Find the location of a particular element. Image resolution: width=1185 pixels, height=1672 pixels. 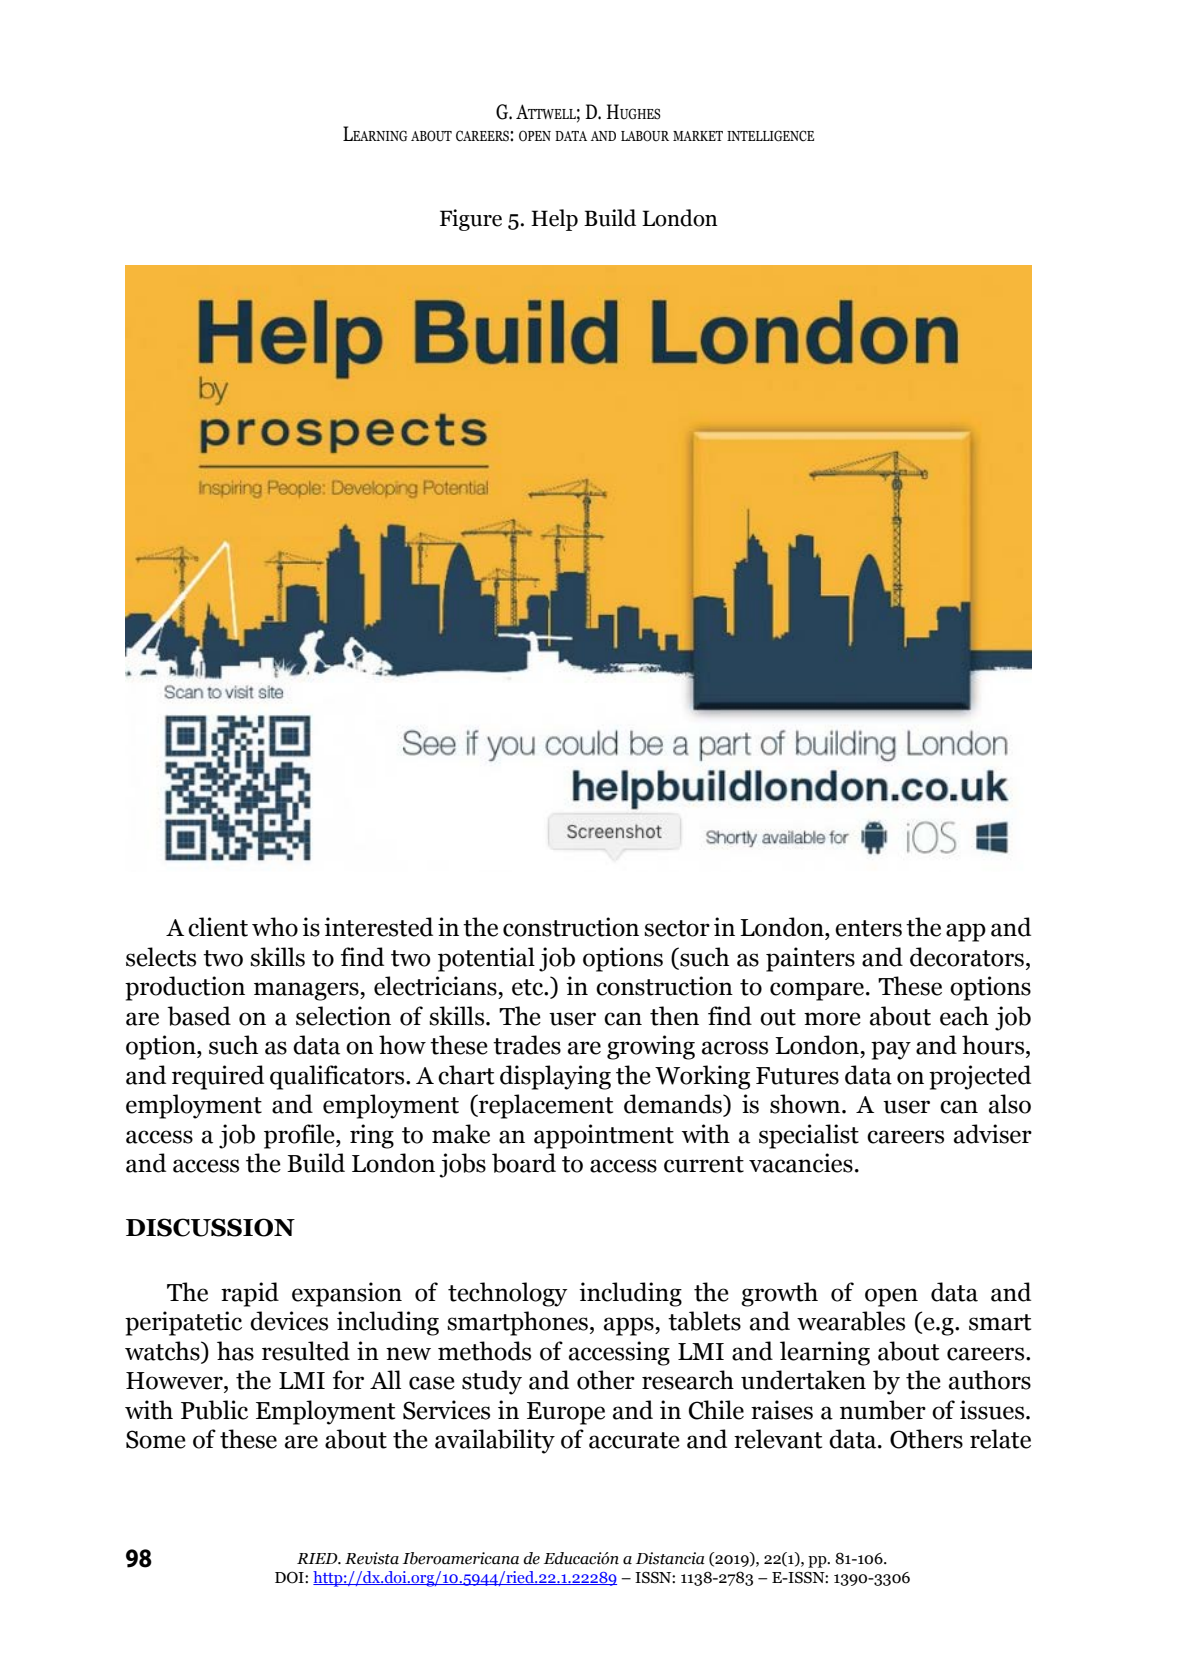

sector is located at coordinates (677, 928).
